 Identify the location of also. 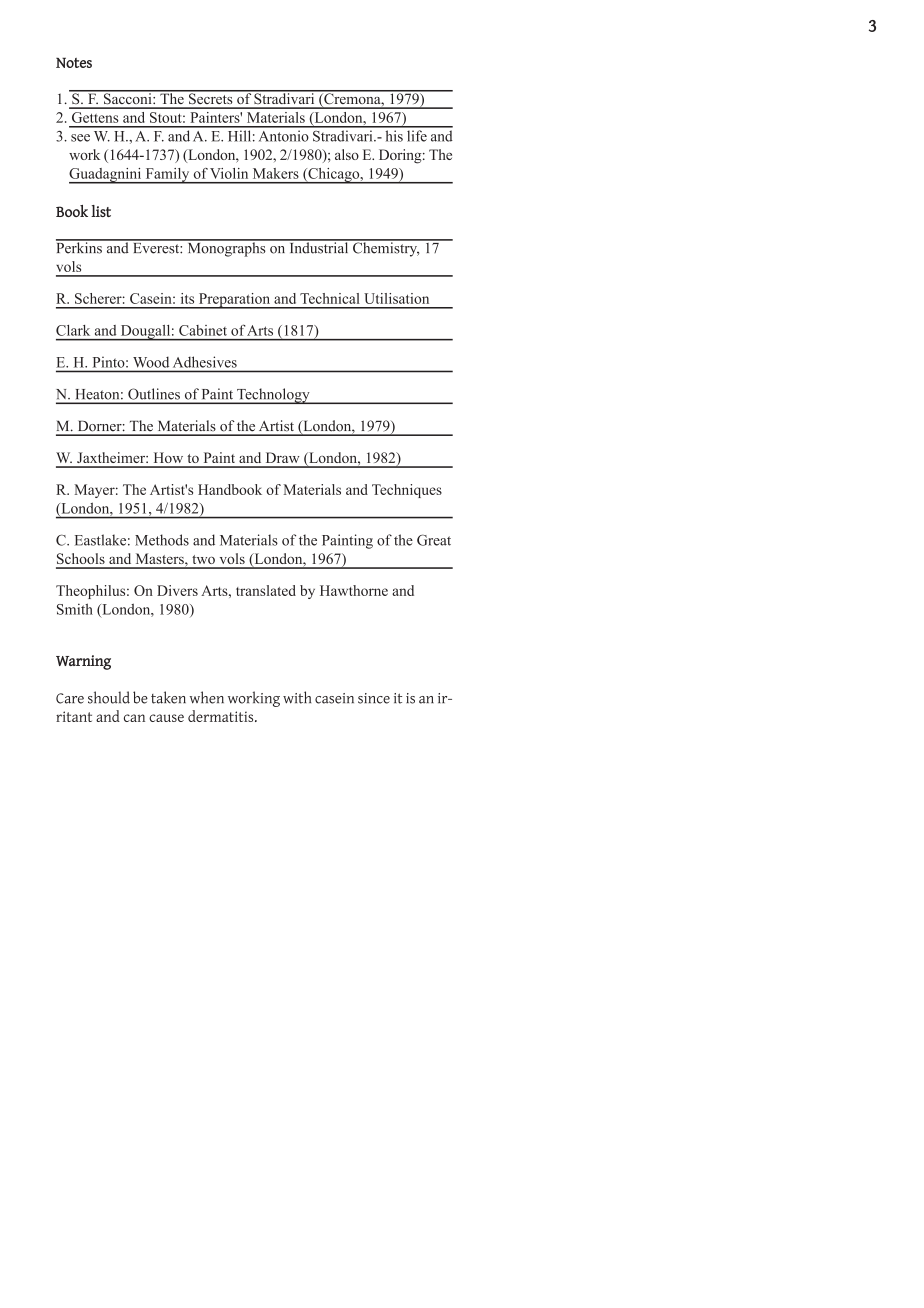
(347, 154).
